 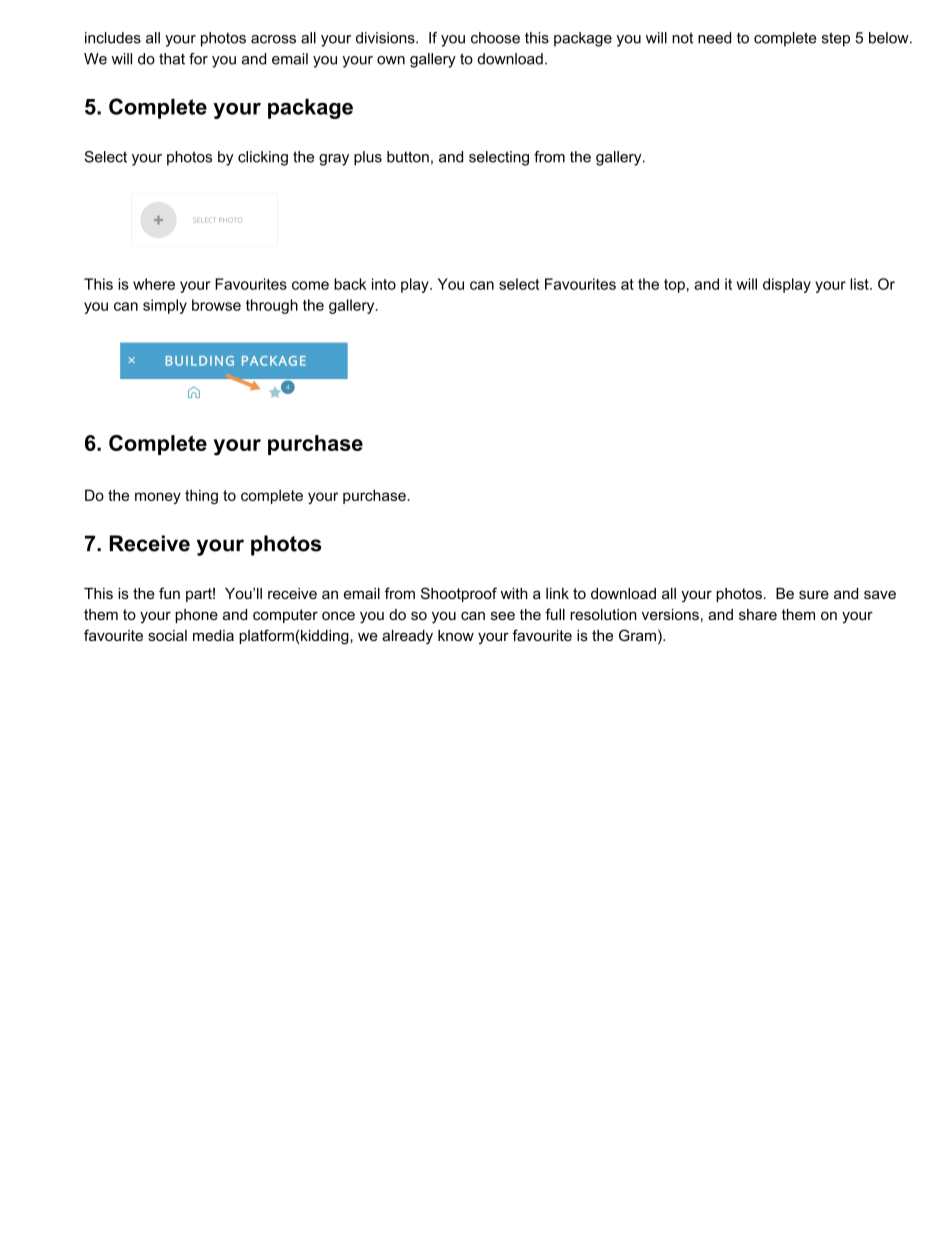 What do you see at coordinates (196, 616) in the page?
I see `phone` at bounding box center [196, 616].
